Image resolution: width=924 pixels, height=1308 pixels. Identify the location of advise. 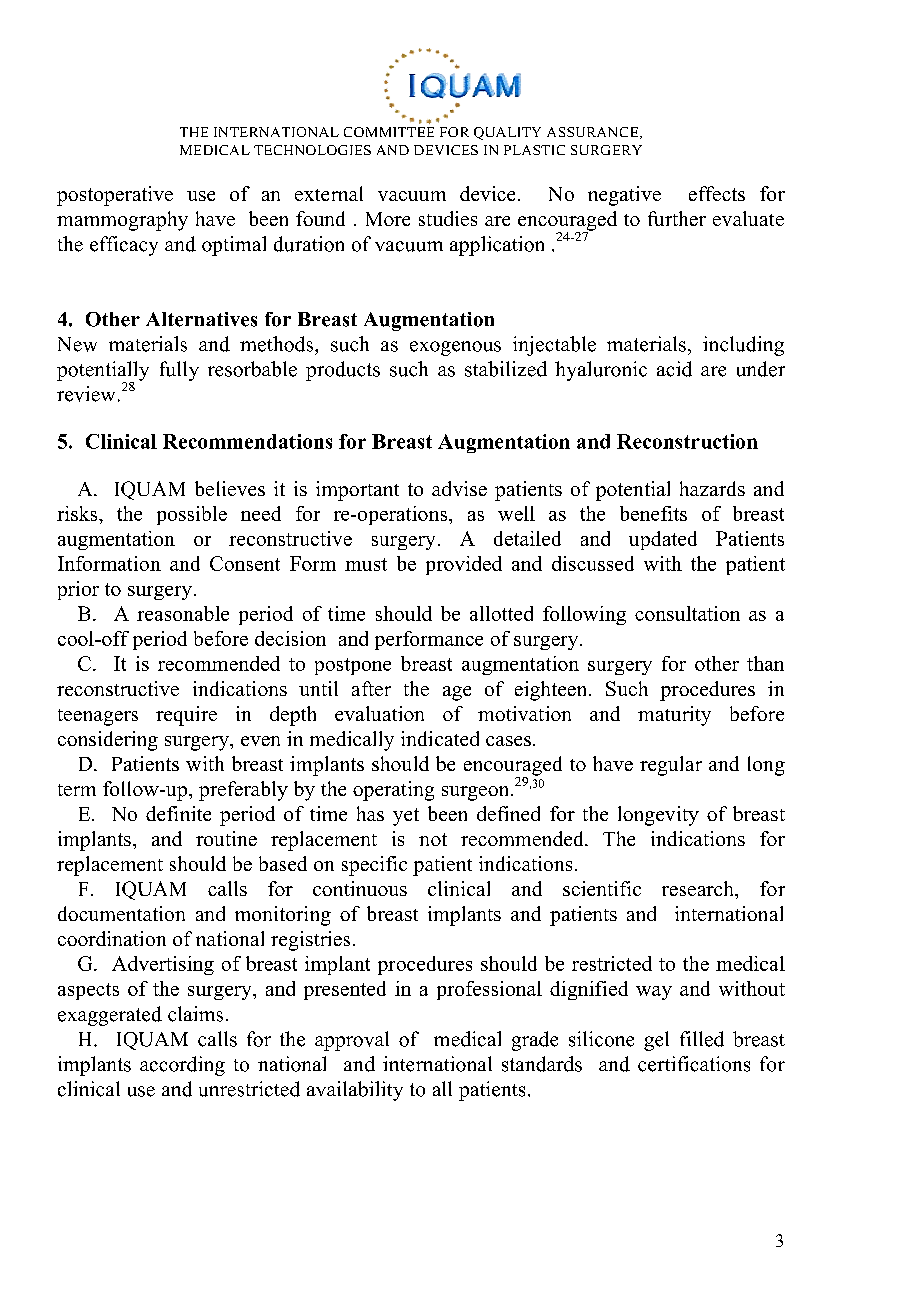
(459, 488).
